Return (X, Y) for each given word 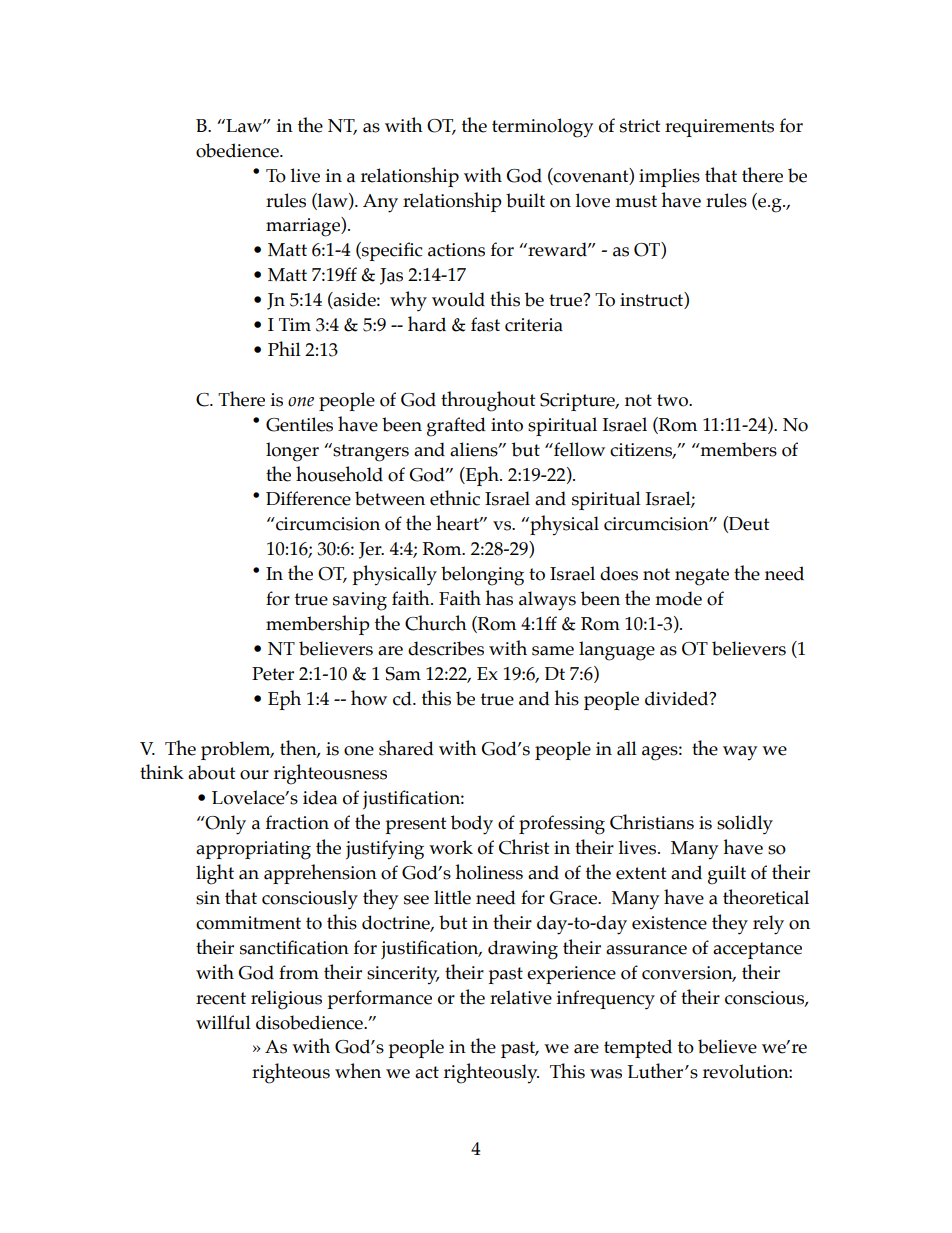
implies (669, 177)
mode (678, 598)
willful (223, 1022)
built (525, 200)
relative (521, 997)
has (499, 598)
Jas (391, 276)
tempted (638, 1048)
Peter (273, 674)
